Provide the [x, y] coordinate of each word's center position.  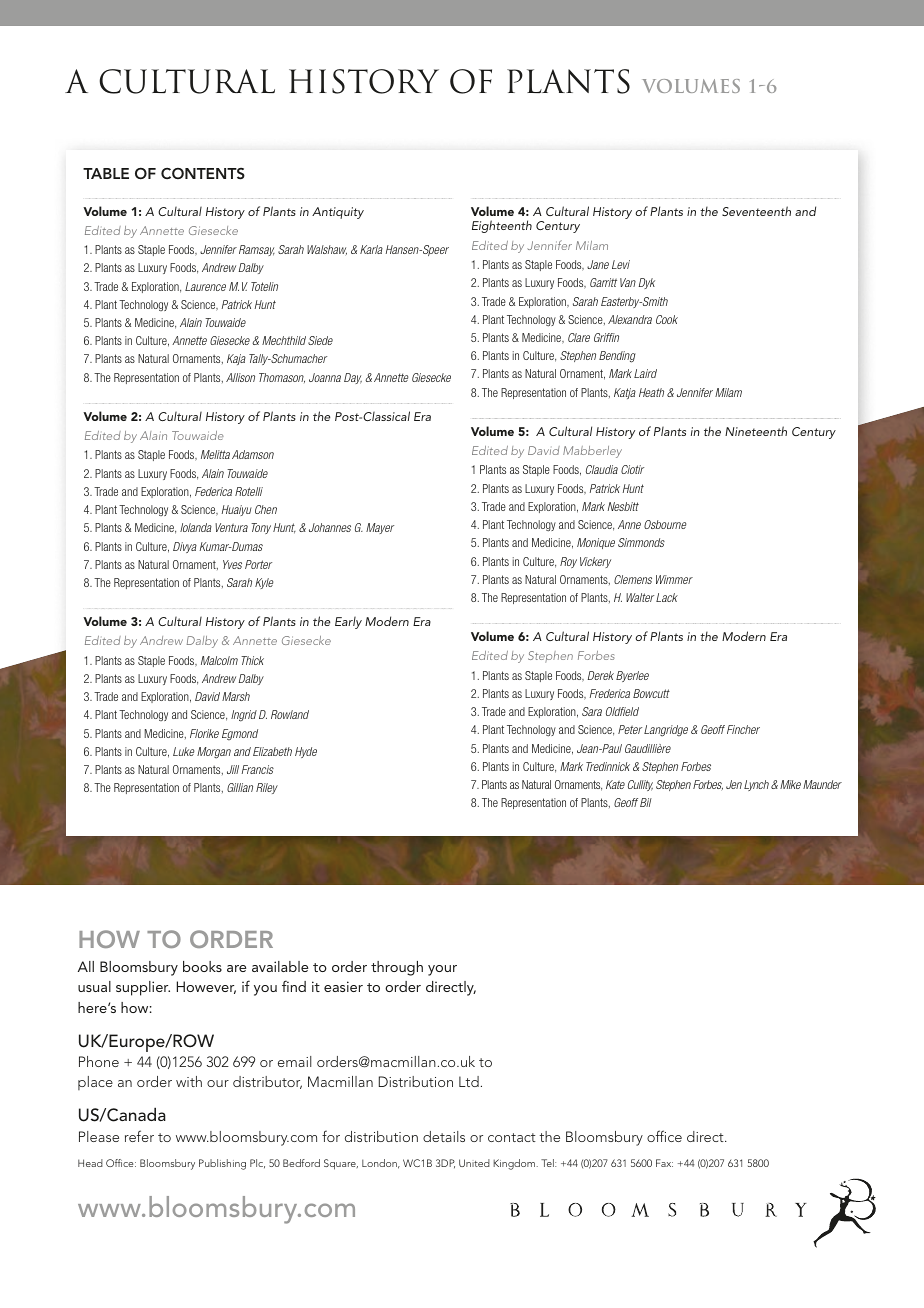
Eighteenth [502, 226]
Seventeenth [756, 211]
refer [139, 1136]
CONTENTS [203, 174]
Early [348, 623]
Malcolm [219, 660]
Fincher [743, 729]
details [444, 1136]
